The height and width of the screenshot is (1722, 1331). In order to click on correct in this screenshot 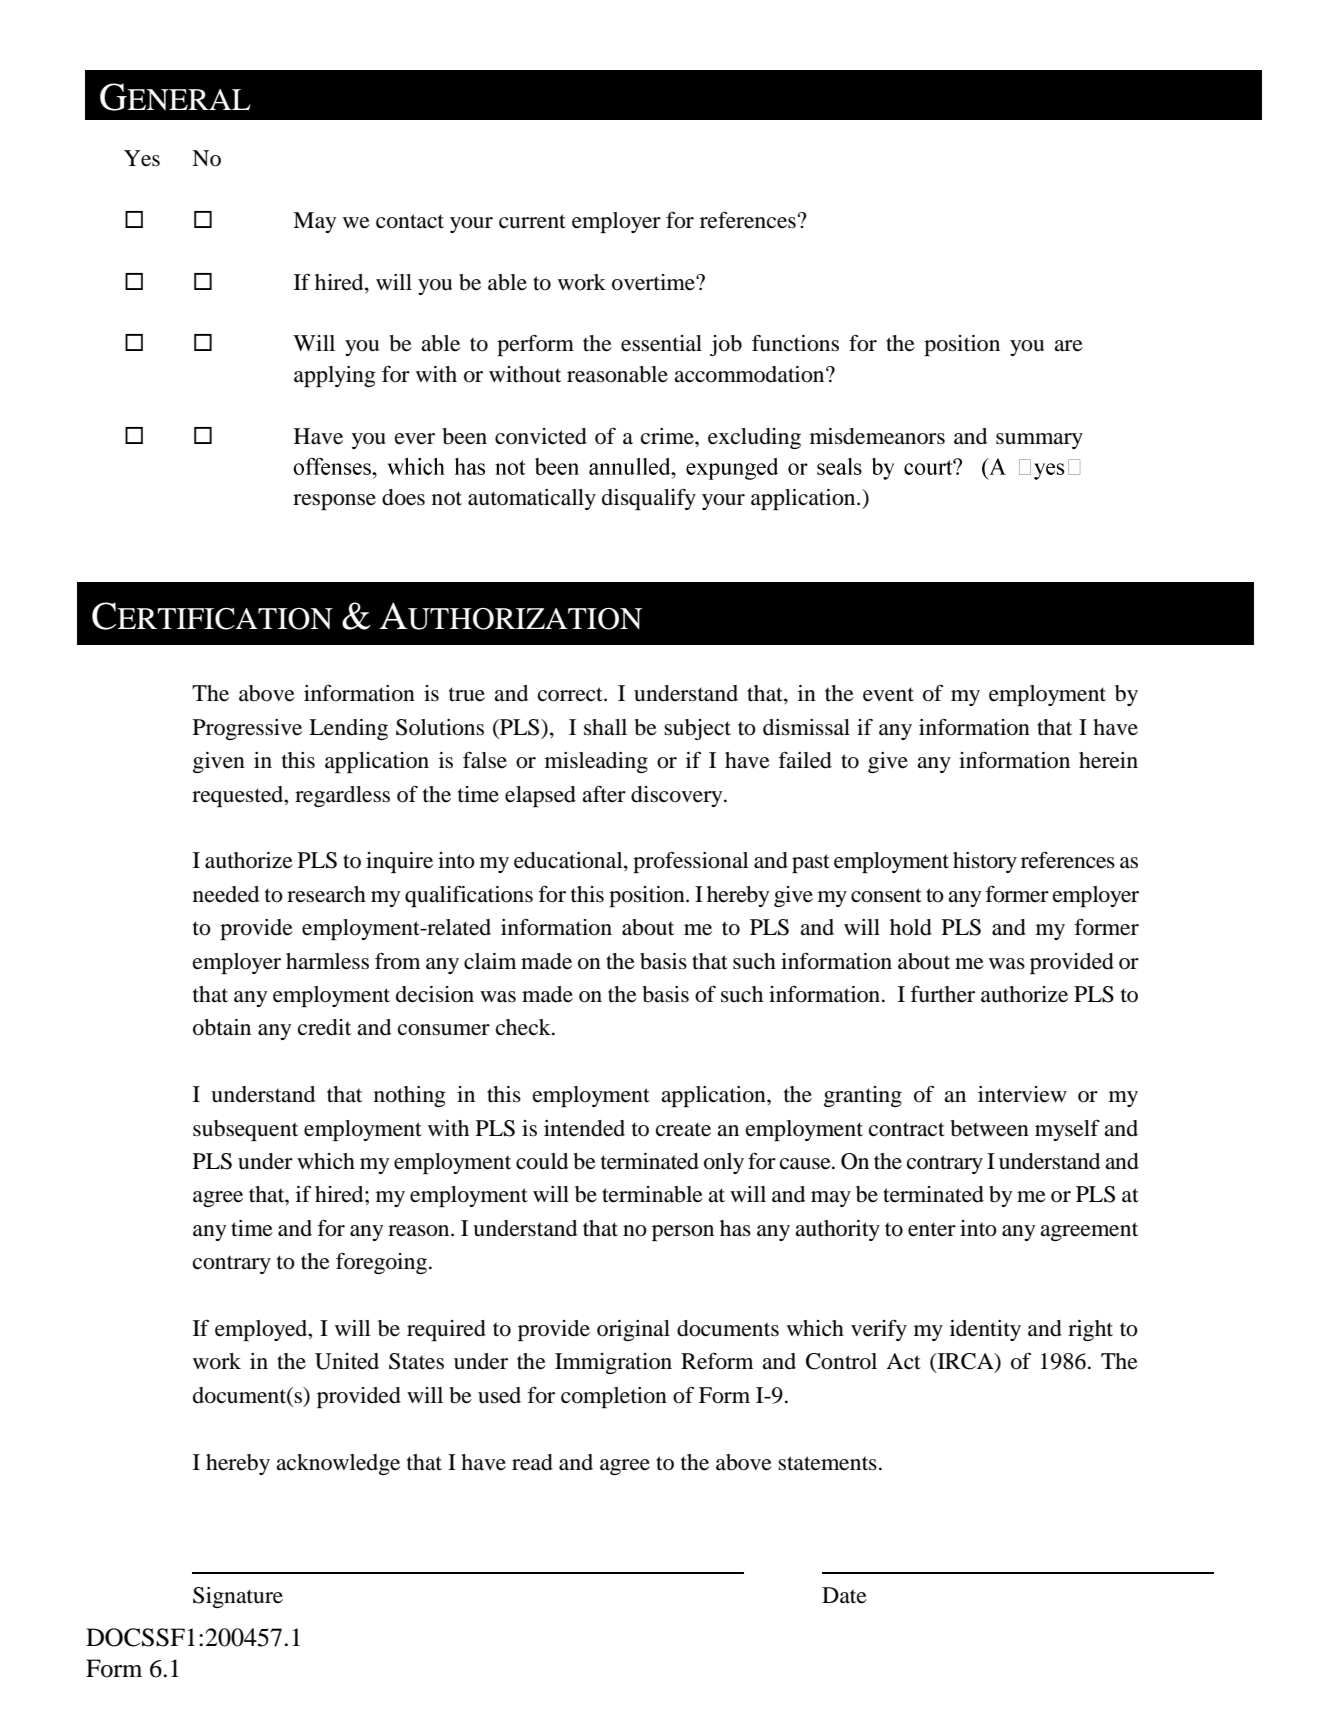, I will do `click(571, 694)`.
